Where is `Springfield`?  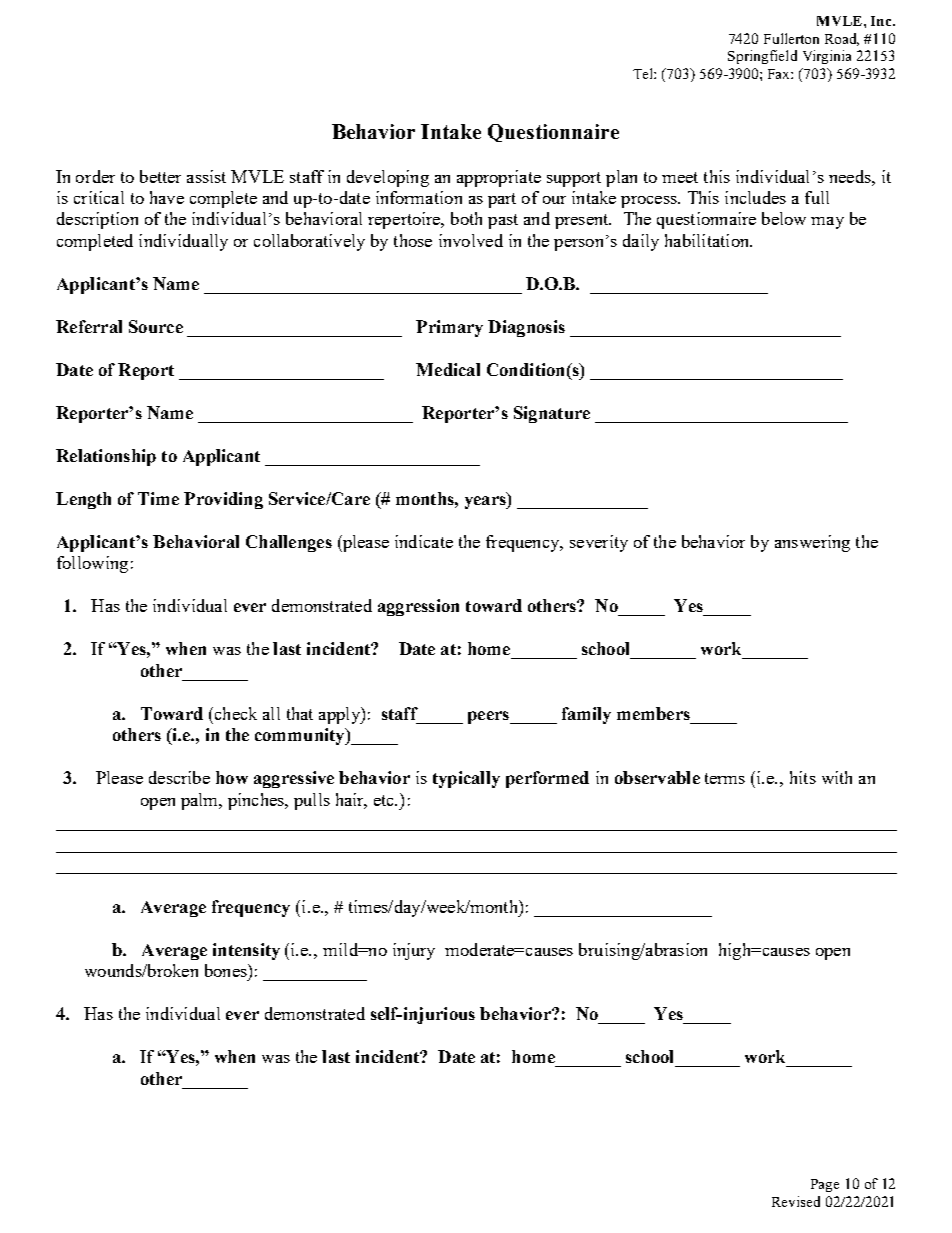
Springfield is located at coordinates (762, 57).
